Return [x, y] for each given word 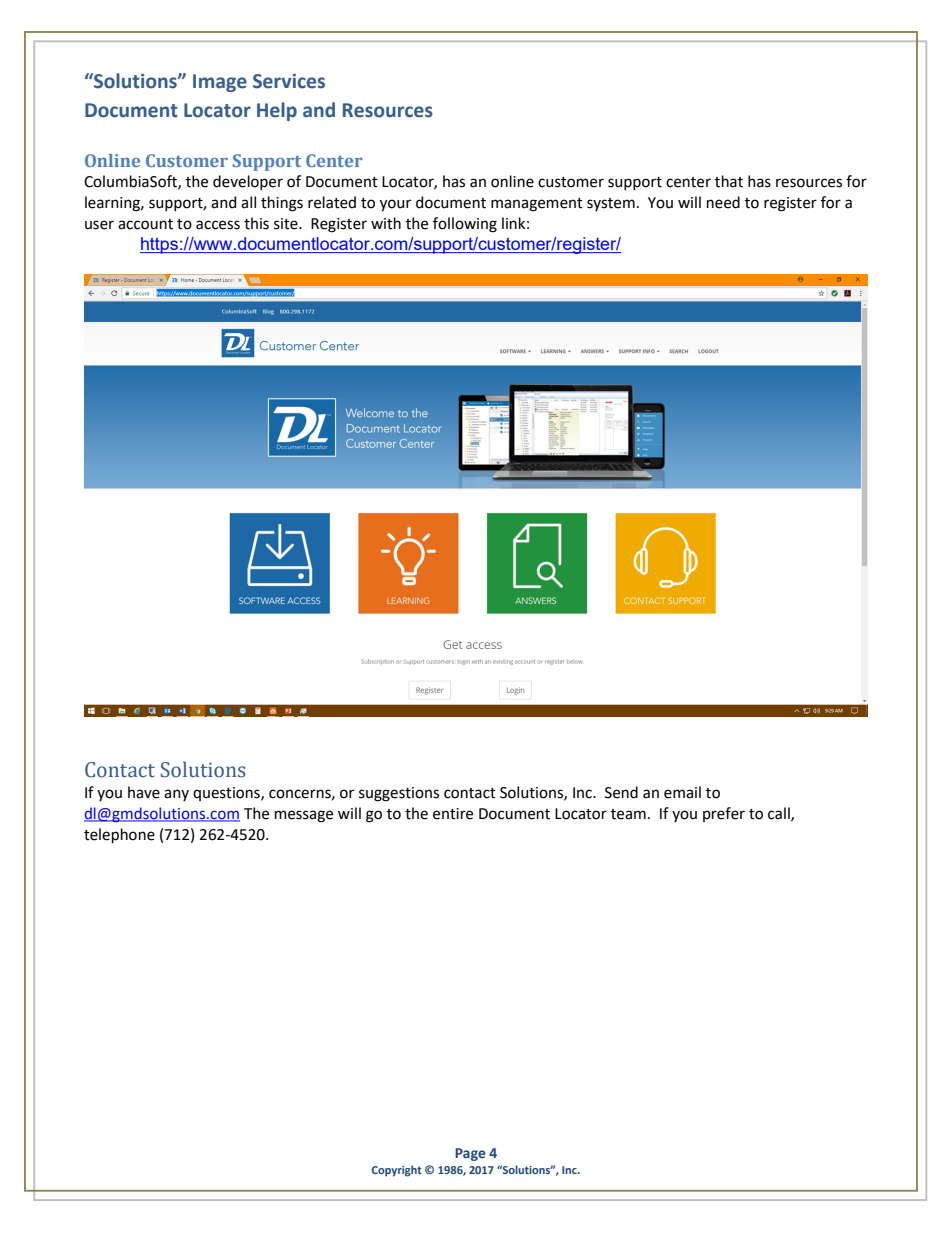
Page [470, 1154]
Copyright [397, 1171]
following [465, 225]
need [723, 202]
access [218, 225]
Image [220, 83]
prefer [724, 814]
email [682, 792]
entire [453, 814]
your [395, 205]
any [176, 795]
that [729, 181]
